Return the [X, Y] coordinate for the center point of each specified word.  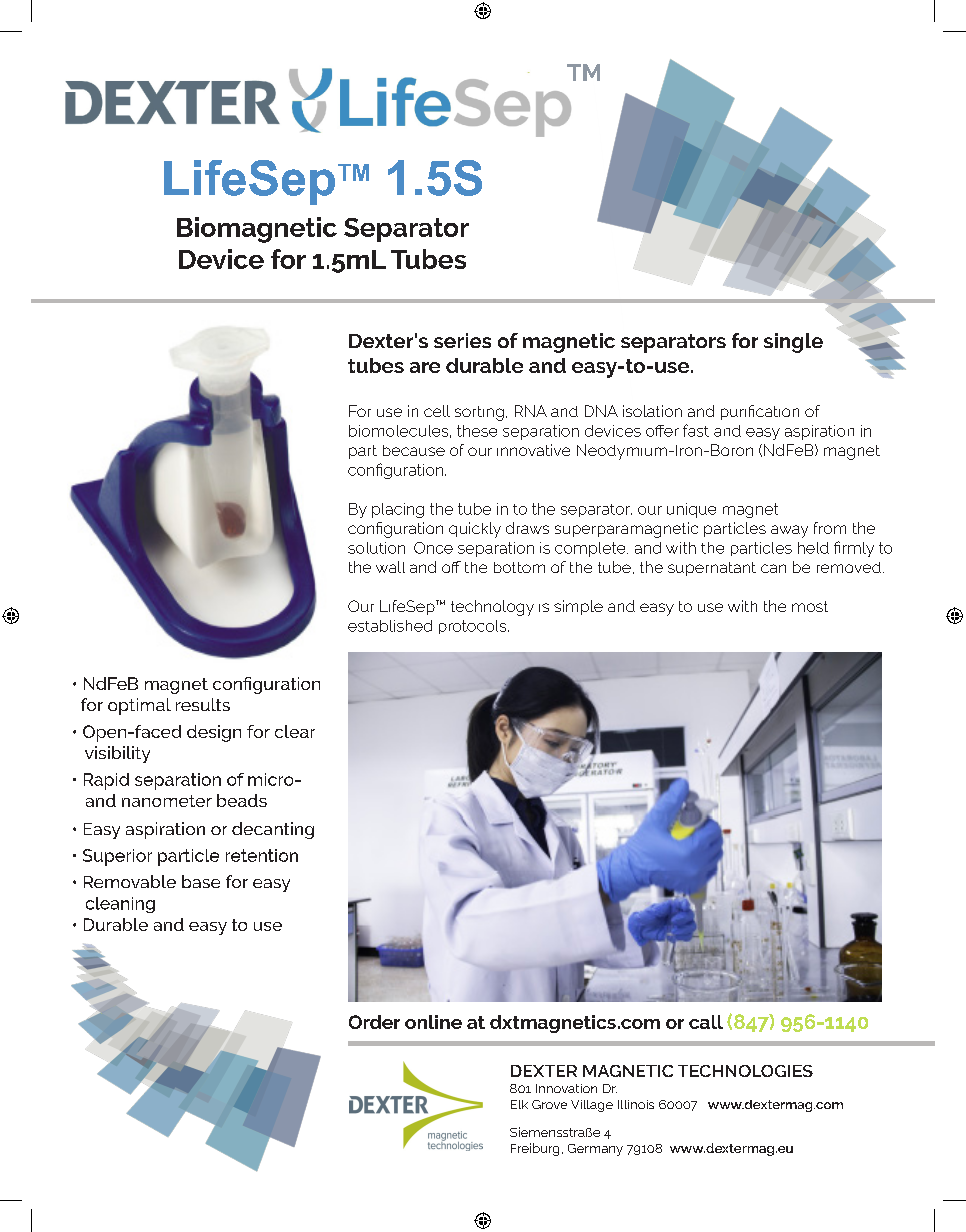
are [425, 367]
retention [262, 855]
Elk [519, 1104]
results [203, 704]
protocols [474, 627]
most [810, 606]
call [706, 1022]
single [793, 343]
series [462, 340]
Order [374, 1022]
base [201, 881]
